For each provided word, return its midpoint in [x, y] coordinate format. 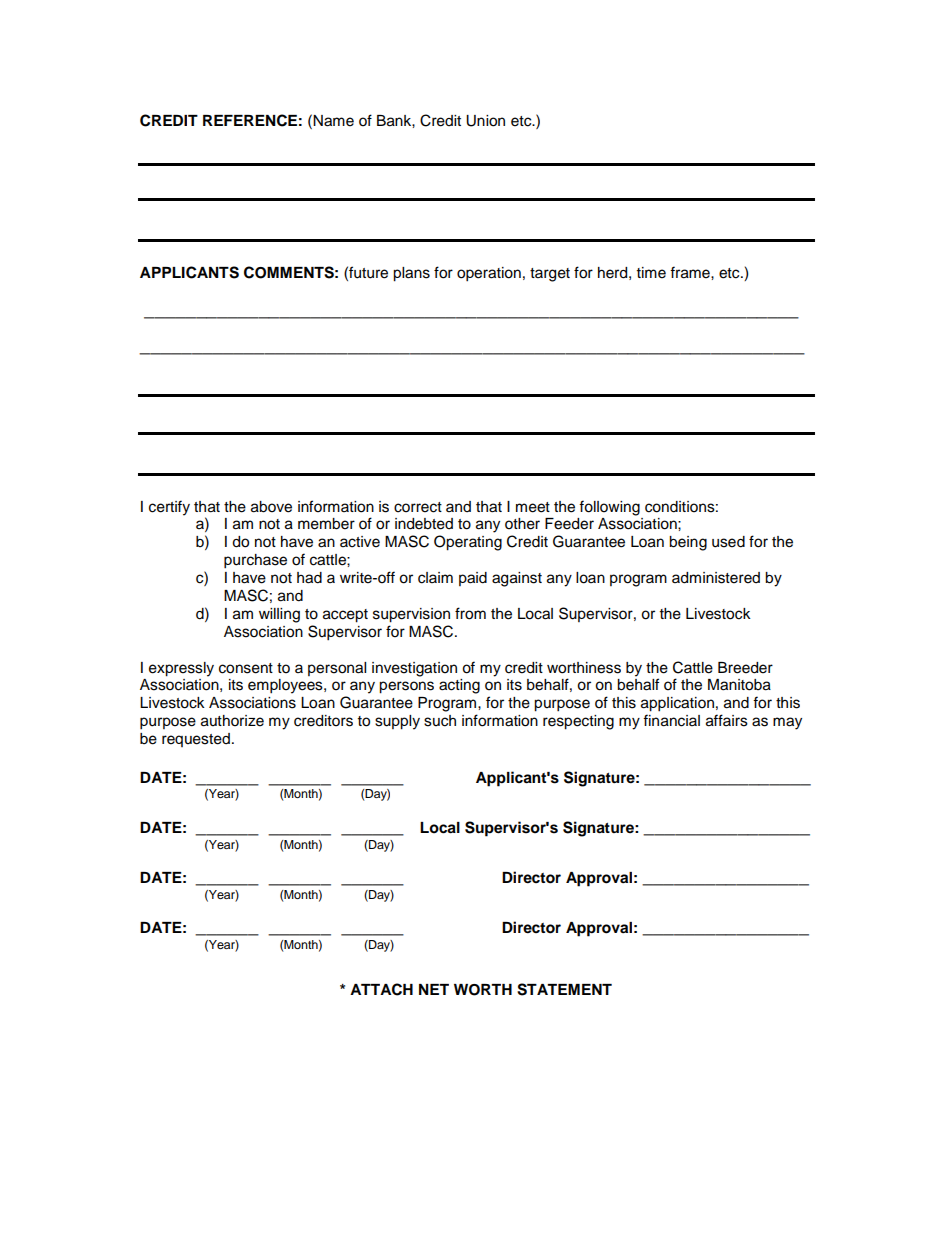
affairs [727, 720]
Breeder [745, 668]
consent [246, 668]
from [470, 613]
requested [196, 740]
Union [485, 121]
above [271, 507]
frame [691, 272]
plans [411, 274]
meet [533, 507]
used [728, 542]
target [550, 275]
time [651, 273]
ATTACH [381, 989]
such [440, 721]
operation [489, 274]
